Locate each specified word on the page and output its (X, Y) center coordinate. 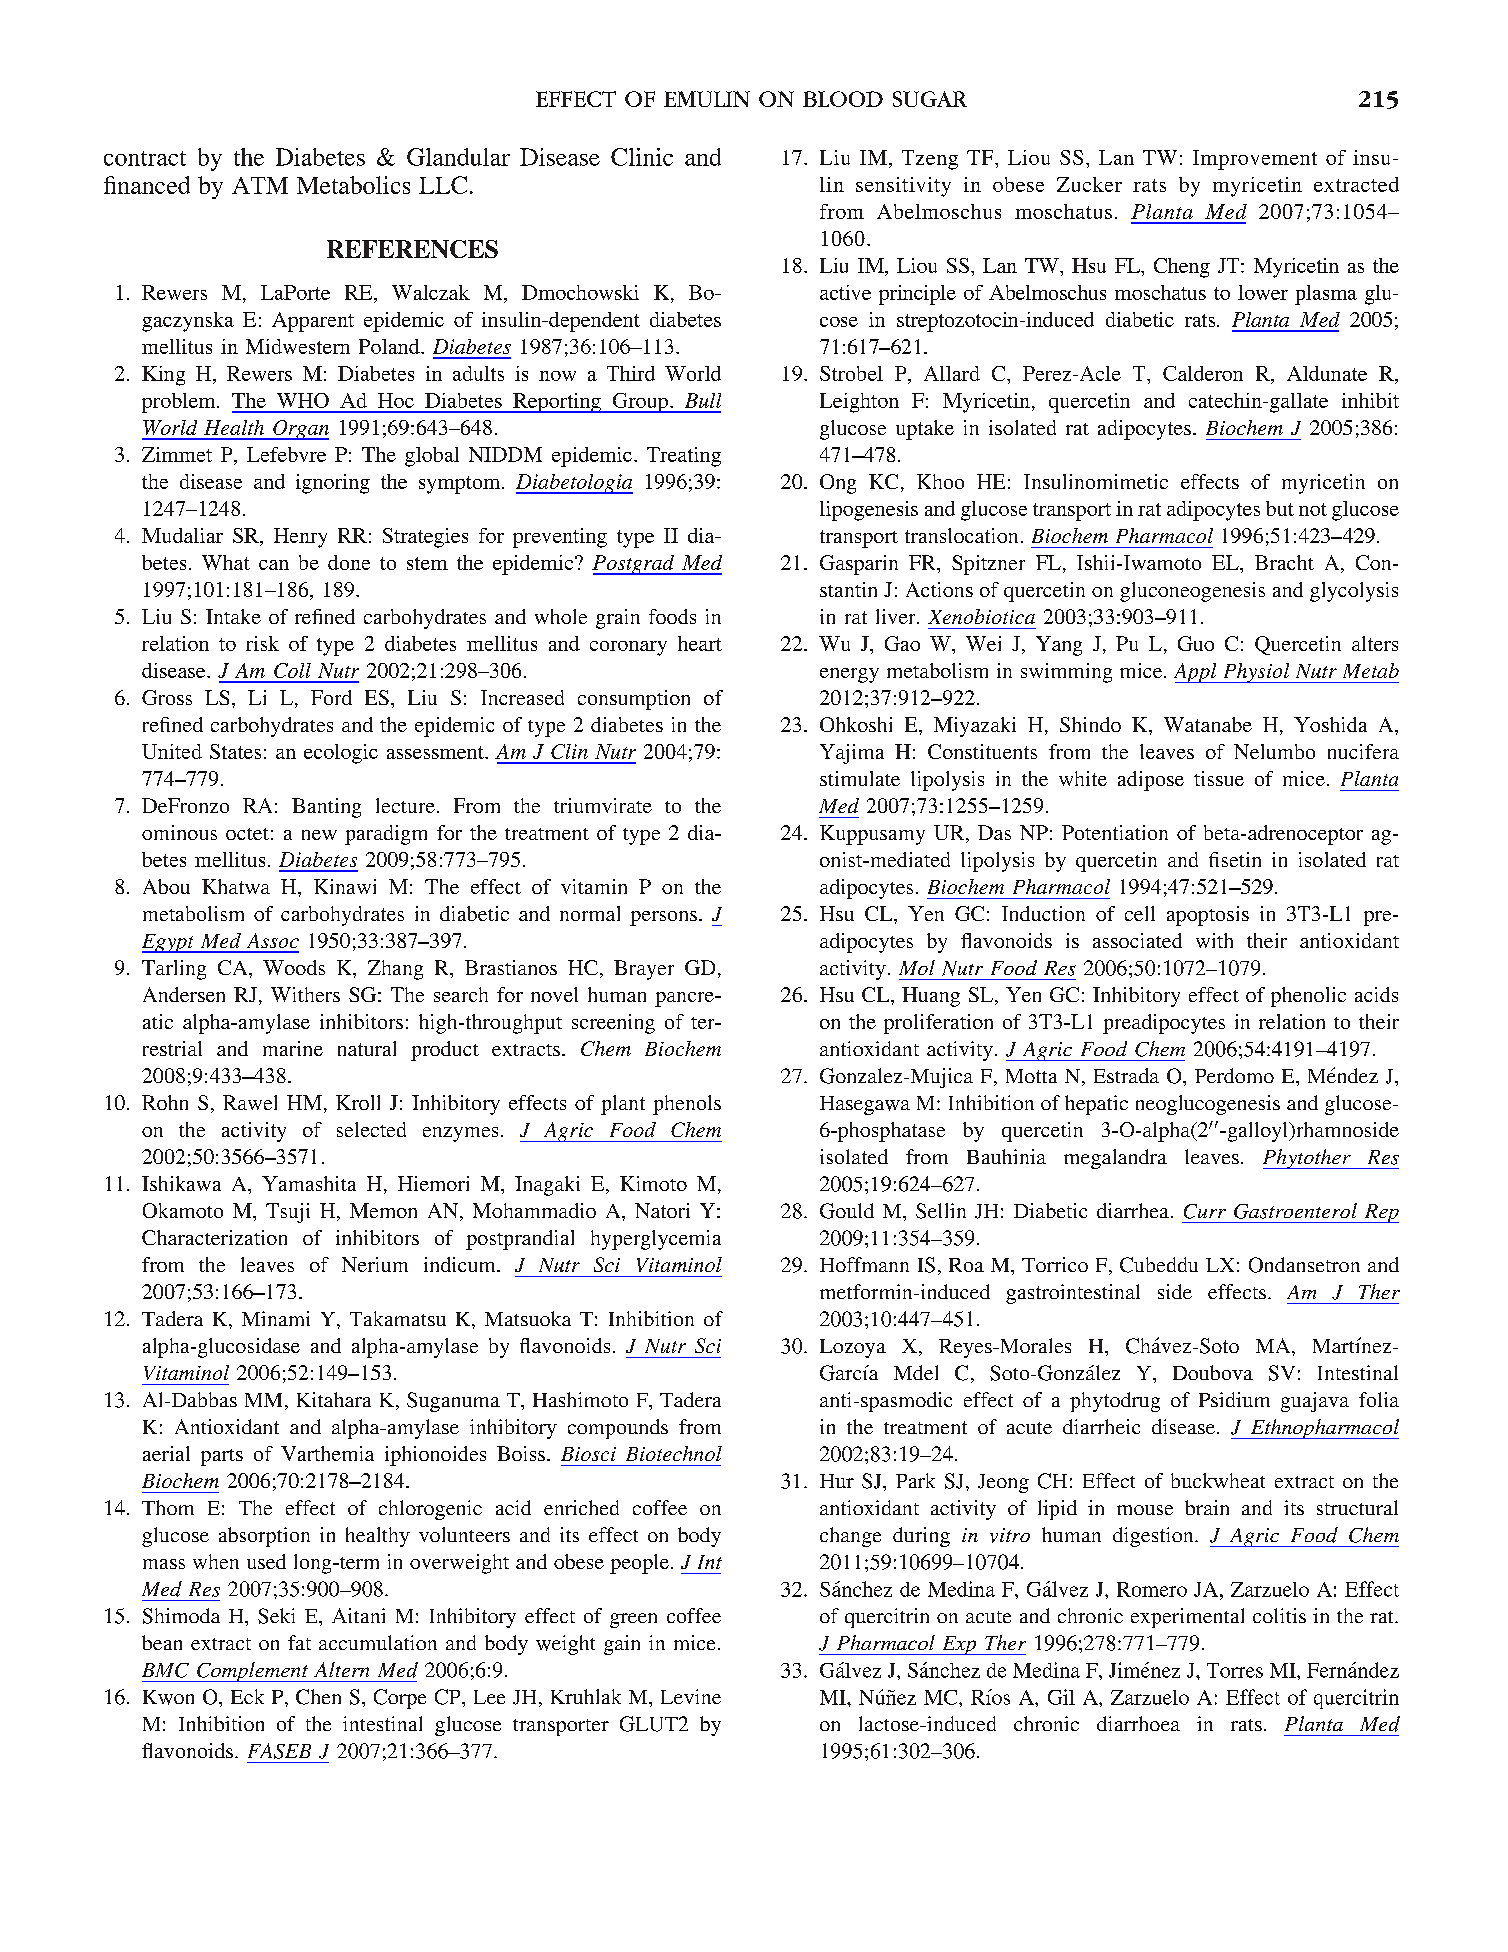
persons (663, 918)
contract (145, 158)
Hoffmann (864, 1264)
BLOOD (843, 99)
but (1280, 508)
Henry (300, 538)
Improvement (1255, 160)
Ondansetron (1304, 1265)
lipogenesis (869, 511)
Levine (691, 1696)
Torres (1235, 1670)
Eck (247, 1696)
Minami (276, 1318)
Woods (294, 967)
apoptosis (1208, 916)
